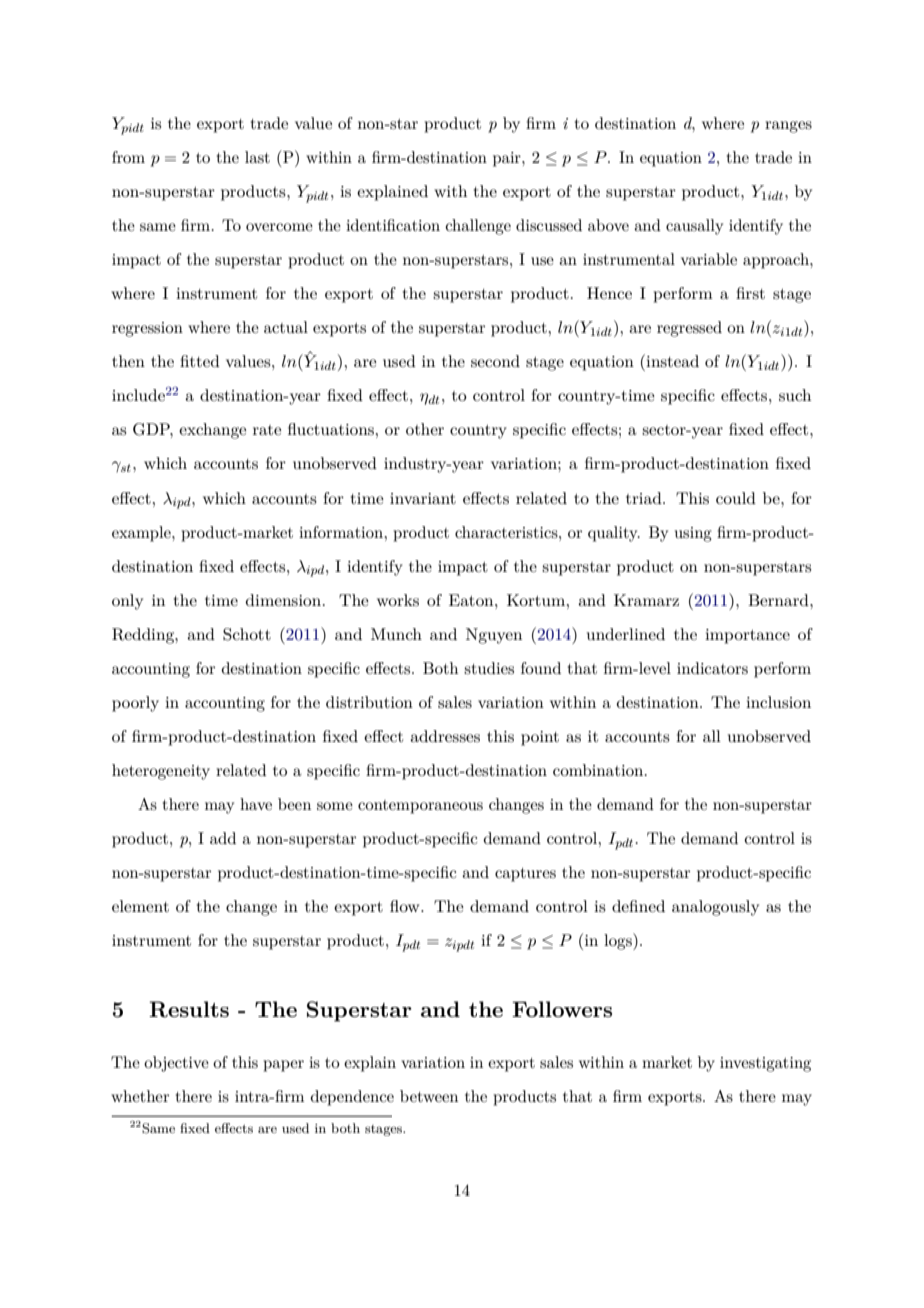  Describe the element at coordinates (176, 1064) in the screenshot. I see `objective` at that location.
